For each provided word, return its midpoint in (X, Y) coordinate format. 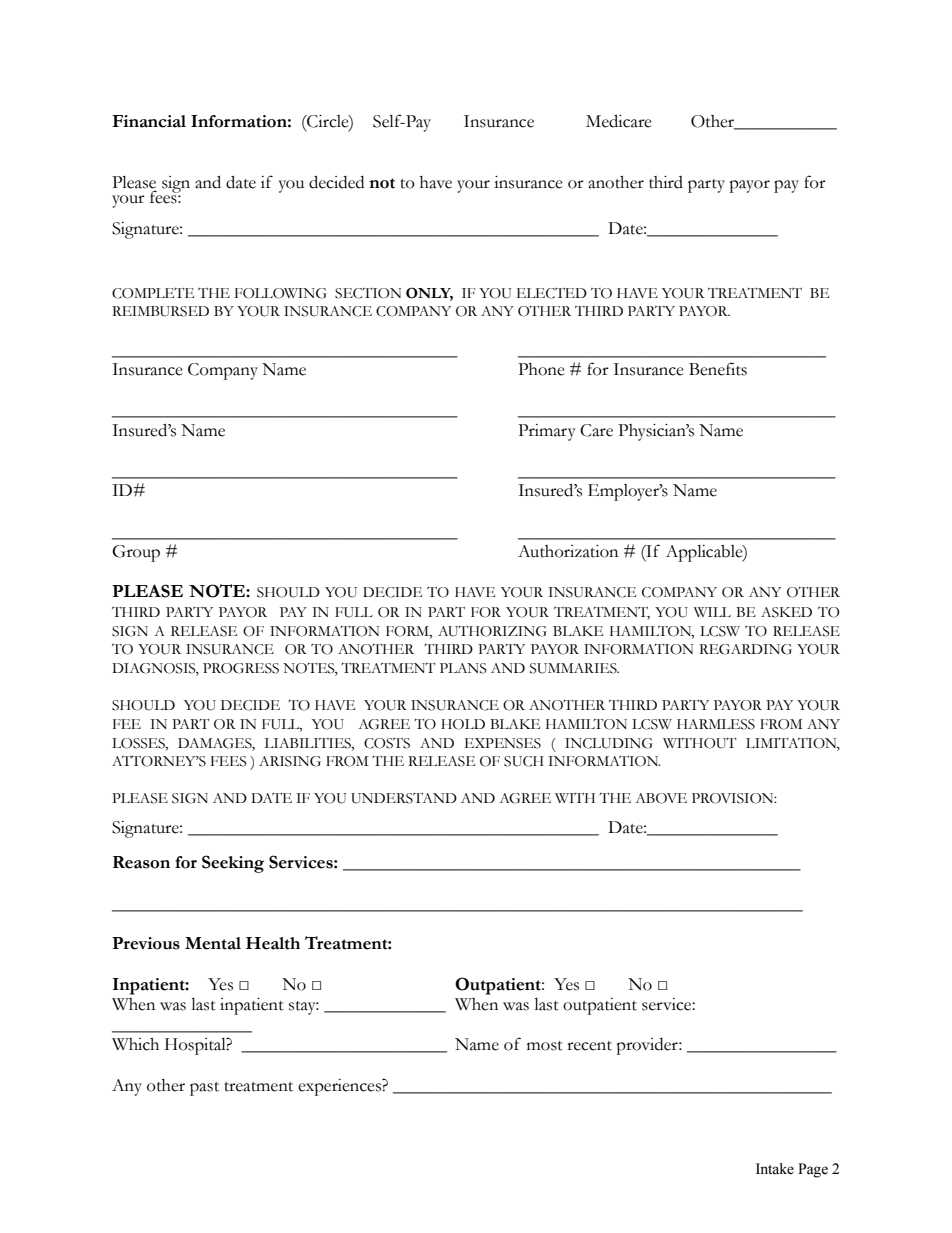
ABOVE (661, 798)
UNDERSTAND (404, 798)
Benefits (718, 369)
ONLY (429, 294)
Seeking (233, 864)
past (204, 1089)
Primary (547, 432)
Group (136, 553)
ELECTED (552, 293)
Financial (149, 121)
